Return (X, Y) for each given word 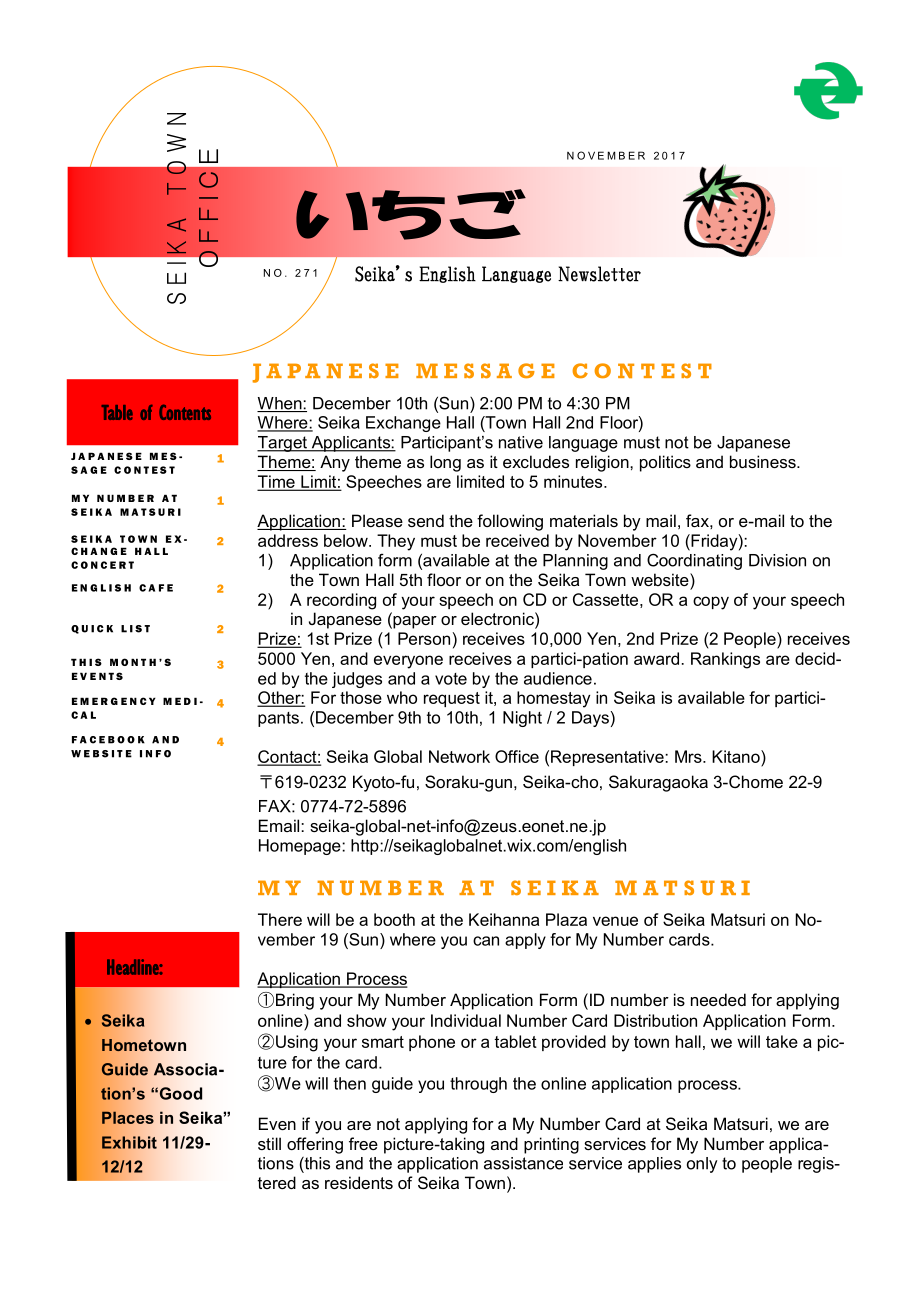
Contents (185, 412)
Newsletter (599, 274)
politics (665, 463)
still (269, 1143)
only (702, 1165)
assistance (523, 1163)
